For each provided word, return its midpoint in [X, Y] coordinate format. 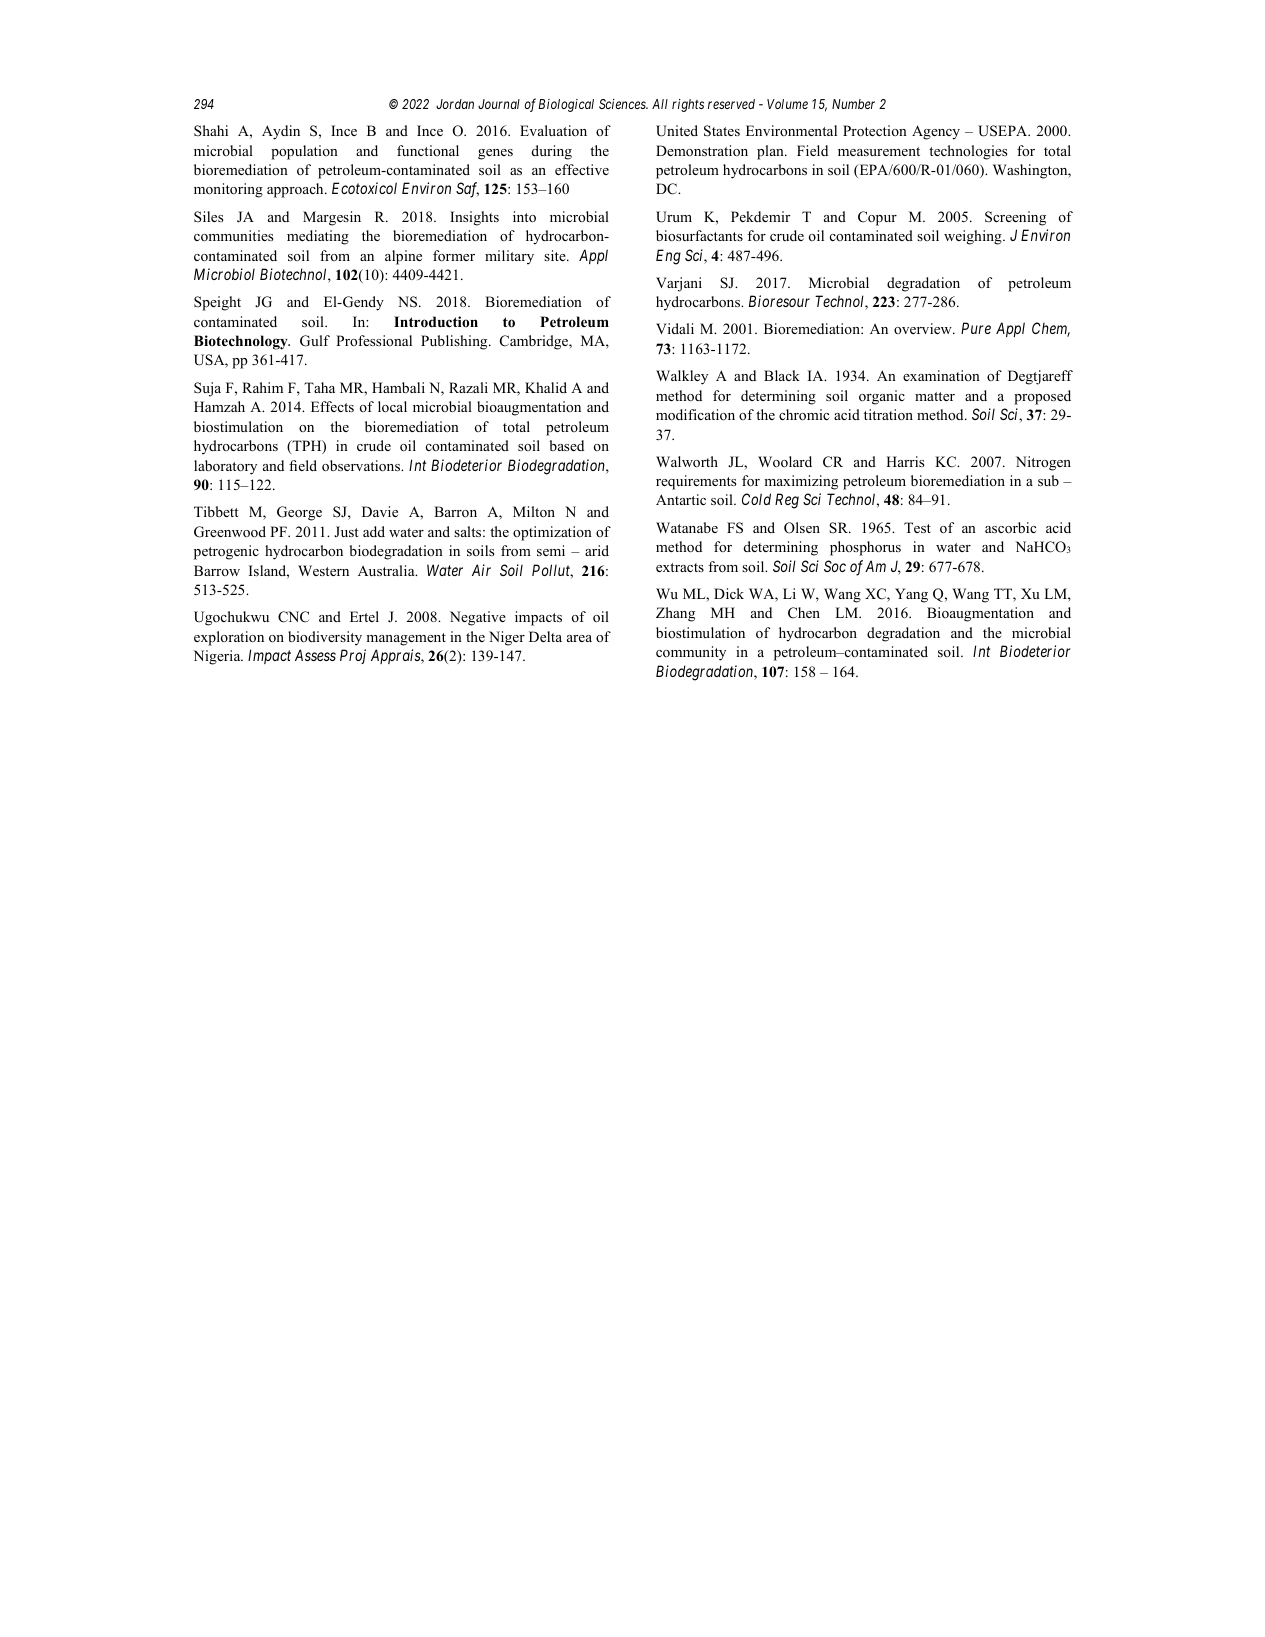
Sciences [623, 104]
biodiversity [325, 638]
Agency [936, 132]
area [579, 638]
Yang [911, 595]
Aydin [281, 132]
